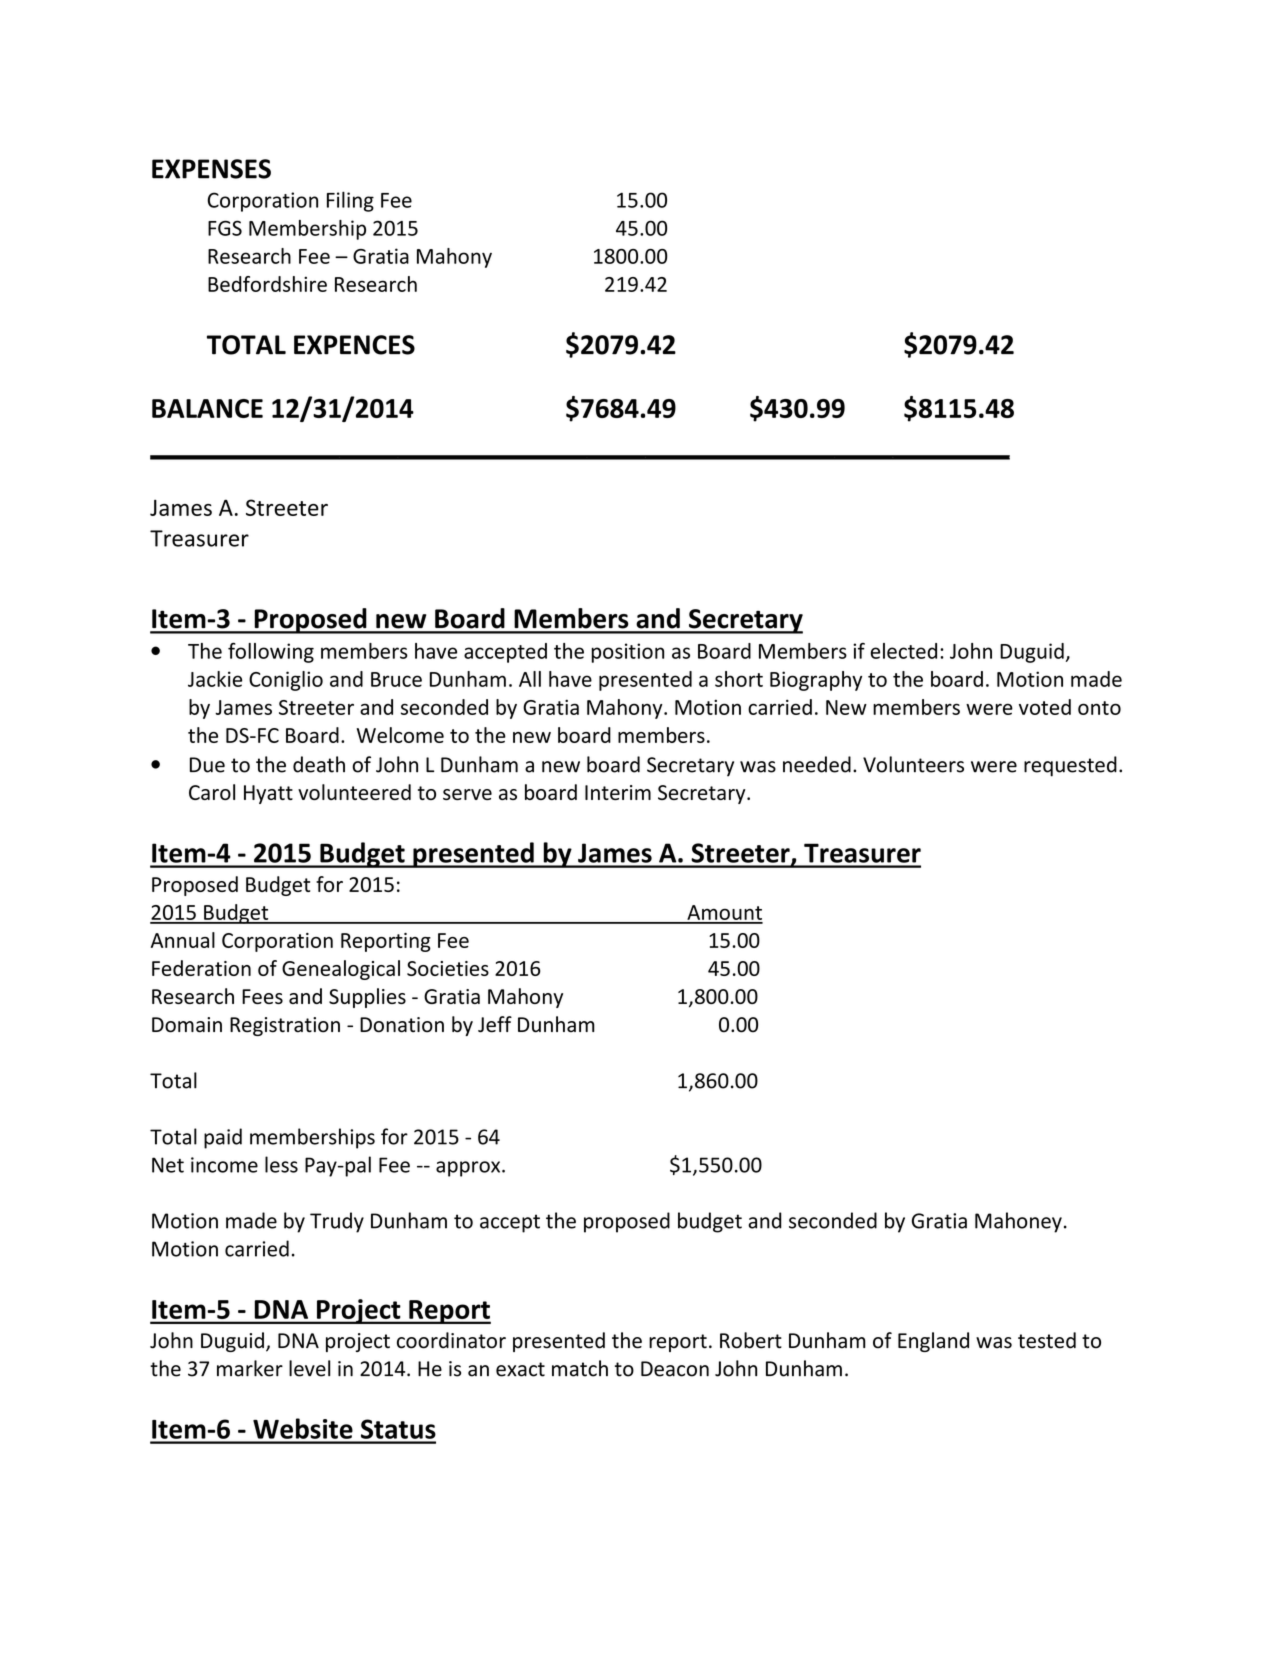  What do you see at coordinates (495, 1024) in the screenshot?
I see `Jeff` at bounding box center [495, 1024].
